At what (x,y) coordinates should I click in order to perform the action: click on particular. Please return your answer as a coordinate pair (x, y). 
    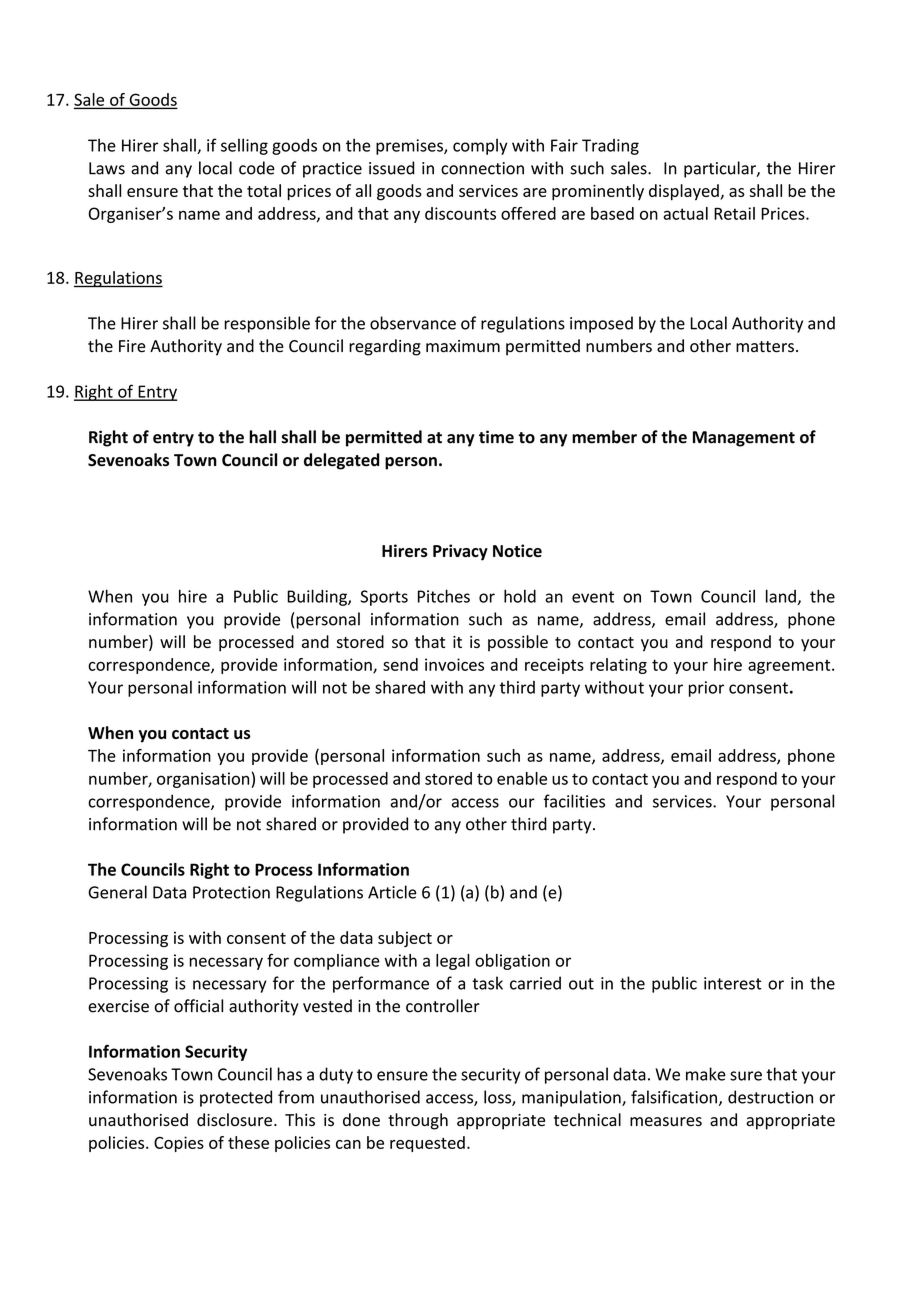
    Looking at the image, I should click on (721, 169).
